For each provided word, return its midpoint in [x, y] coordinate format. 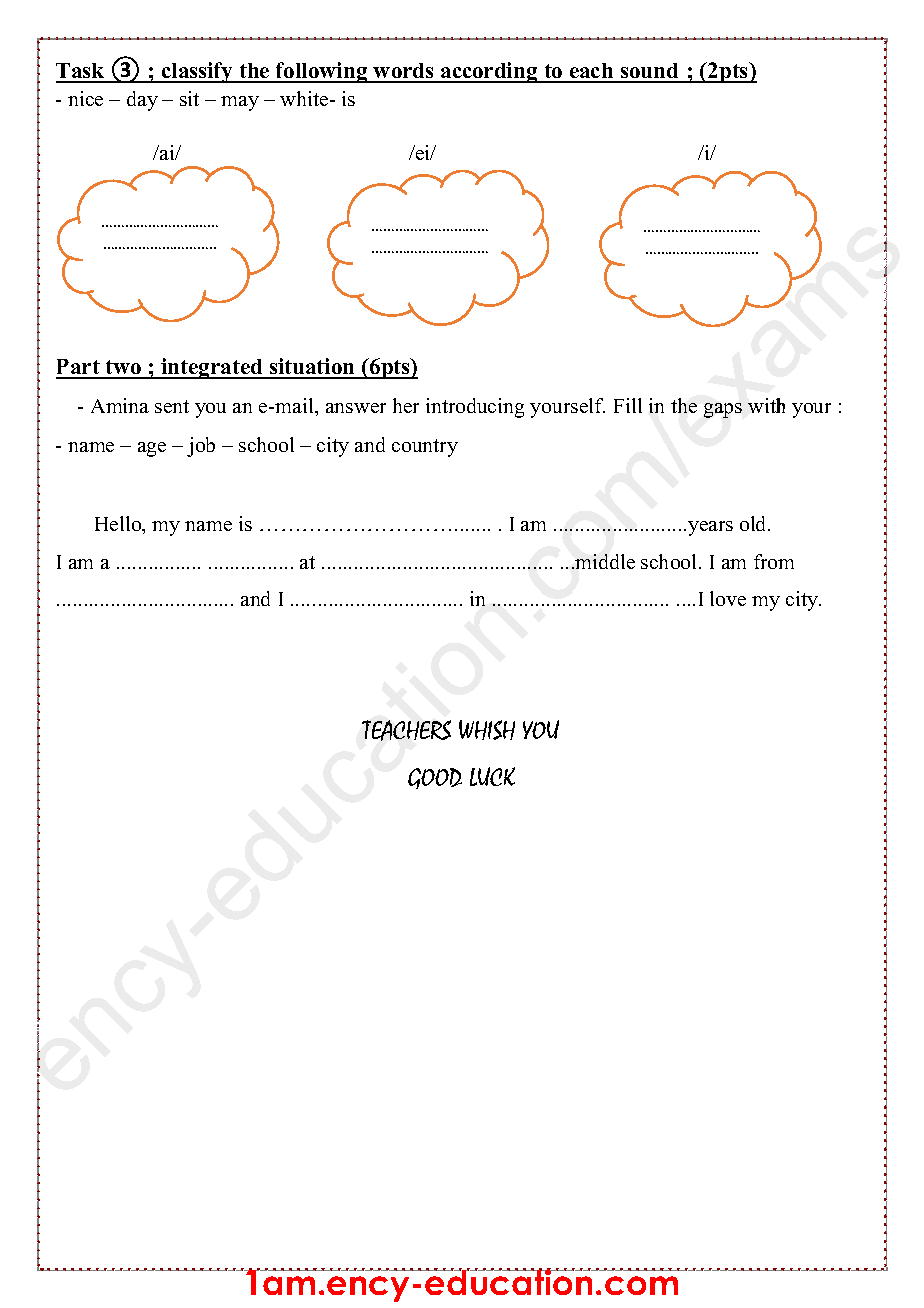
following [322, 72]
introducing [475, 408]
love [728, 598]
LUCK [492, 776]
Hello [119, 525]
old [754, 523]
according [489, 72]
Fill [628, 405]
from [774, 561]
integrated [212, 368]
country [425, 448]
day [142, 101]
